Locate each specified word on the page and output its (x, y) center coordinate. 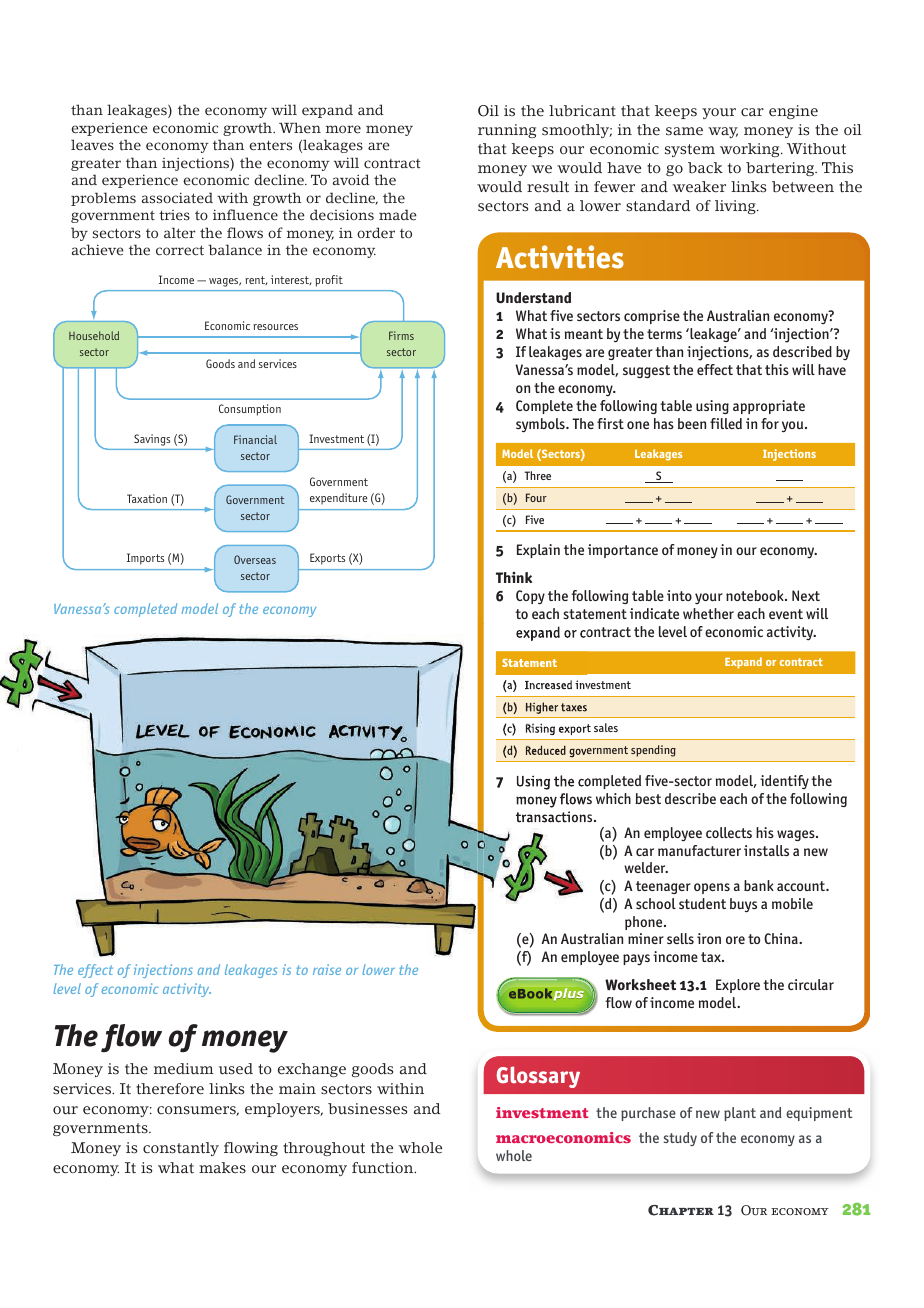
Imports (145, 559)
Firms (401, 335)
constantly (181, 1149)
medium (184, 1069)
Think (514, 577)
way (723, 132)
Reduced (546, 750)
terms (664, 334)
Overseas (255, 559)
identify (784, 782)
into (679, 595)
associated (177, 198)
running (507, 131)
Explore (738, 986)
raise (327, 969)
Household (94, 335)
